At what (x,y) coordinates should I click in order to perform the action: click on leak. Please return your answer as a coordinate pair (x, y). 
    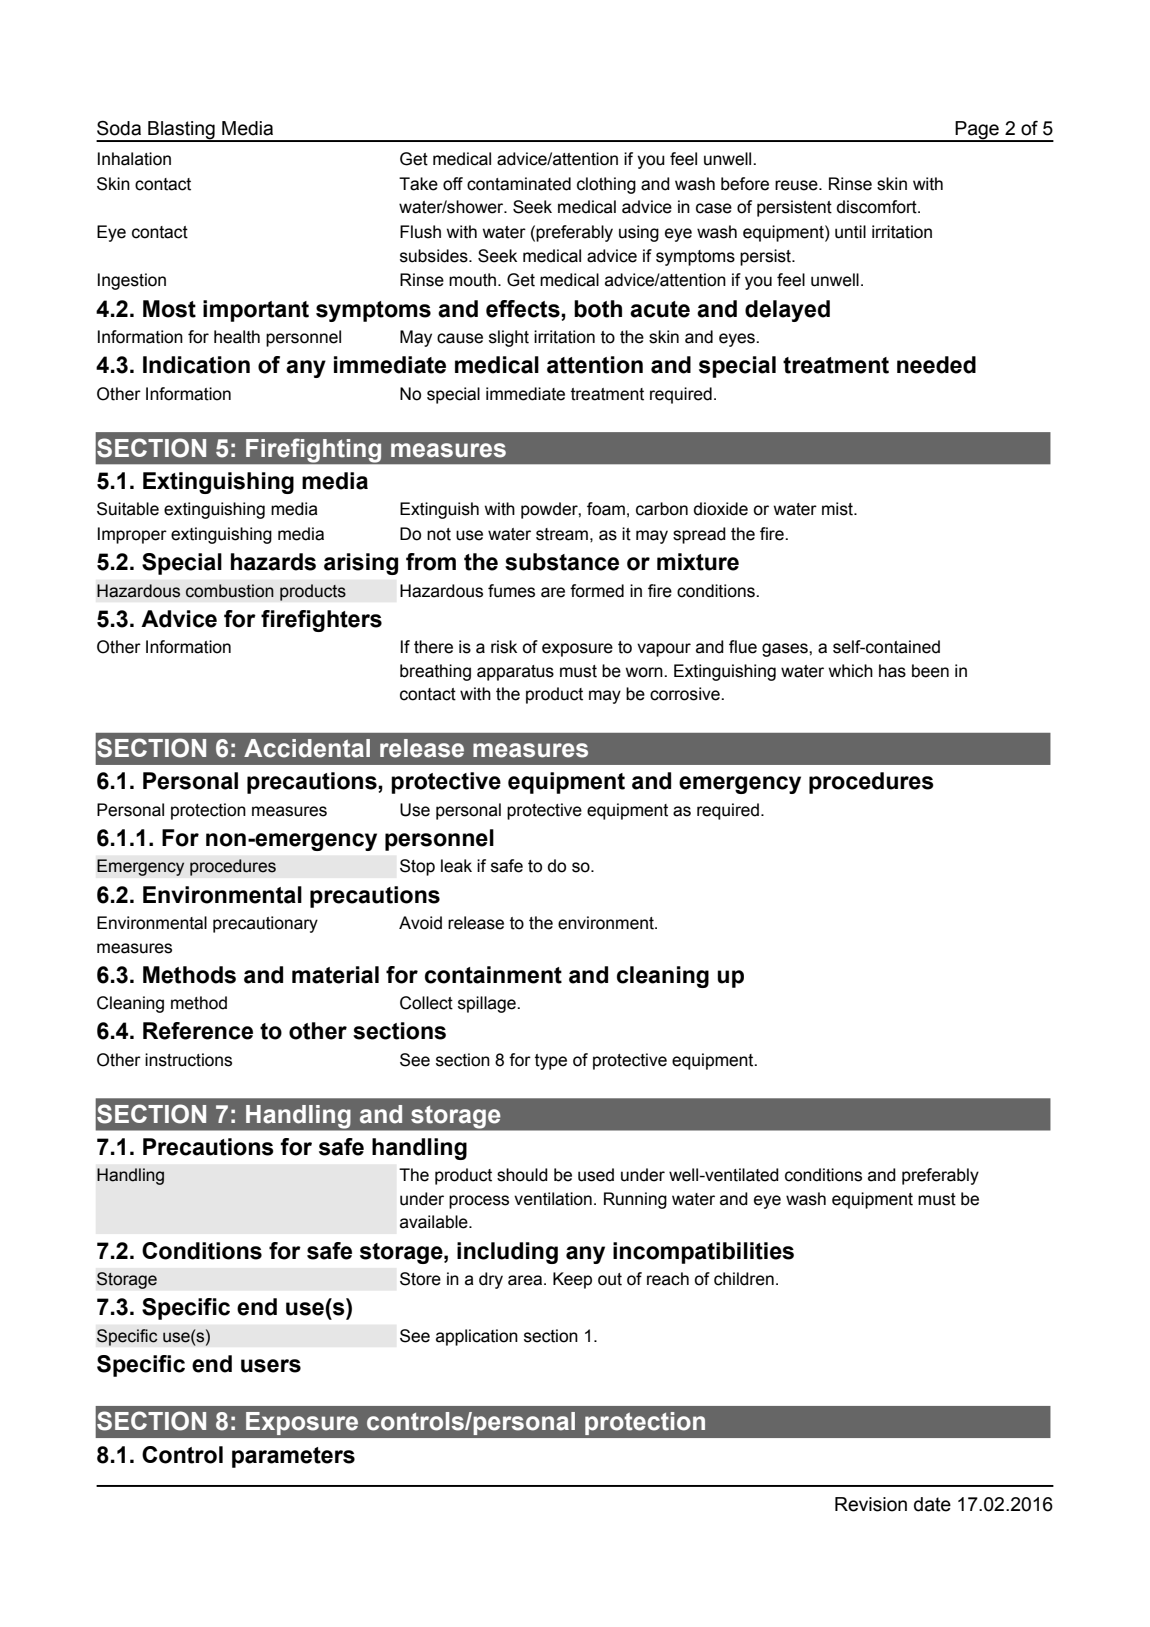
    Looking at the image, I should click on (456, 866).
